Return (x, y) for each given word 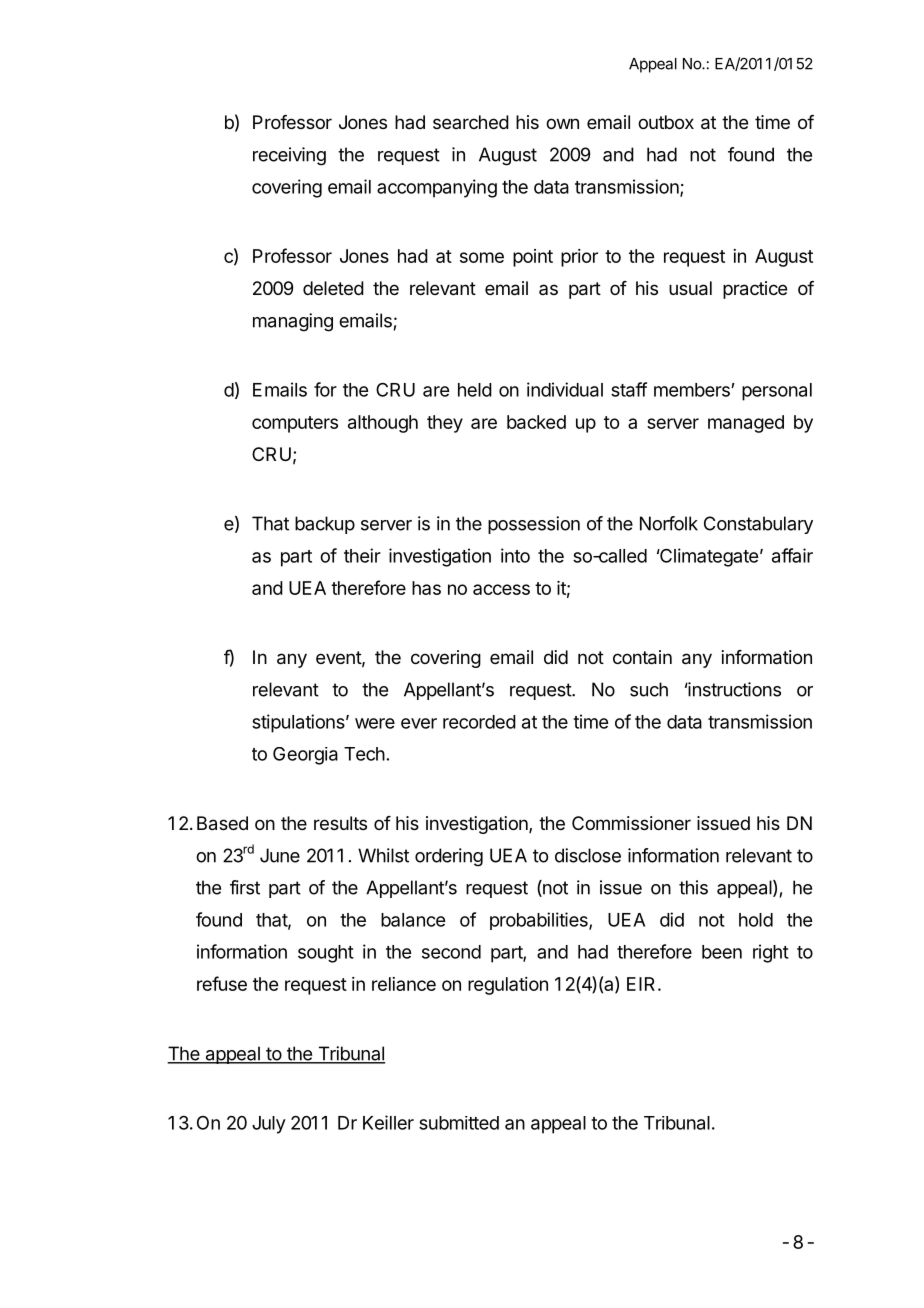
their (362, 555)
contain (642, 657)
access (501, 589)
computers (295, 424)
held (475, 390)
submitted (459, 1123)
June (280, 855)
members (693, 390)
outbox (666, 122)
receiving (289, 156)
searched (471, 122)
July (269, 1125)
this (693, 887)
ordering (449, 857)
